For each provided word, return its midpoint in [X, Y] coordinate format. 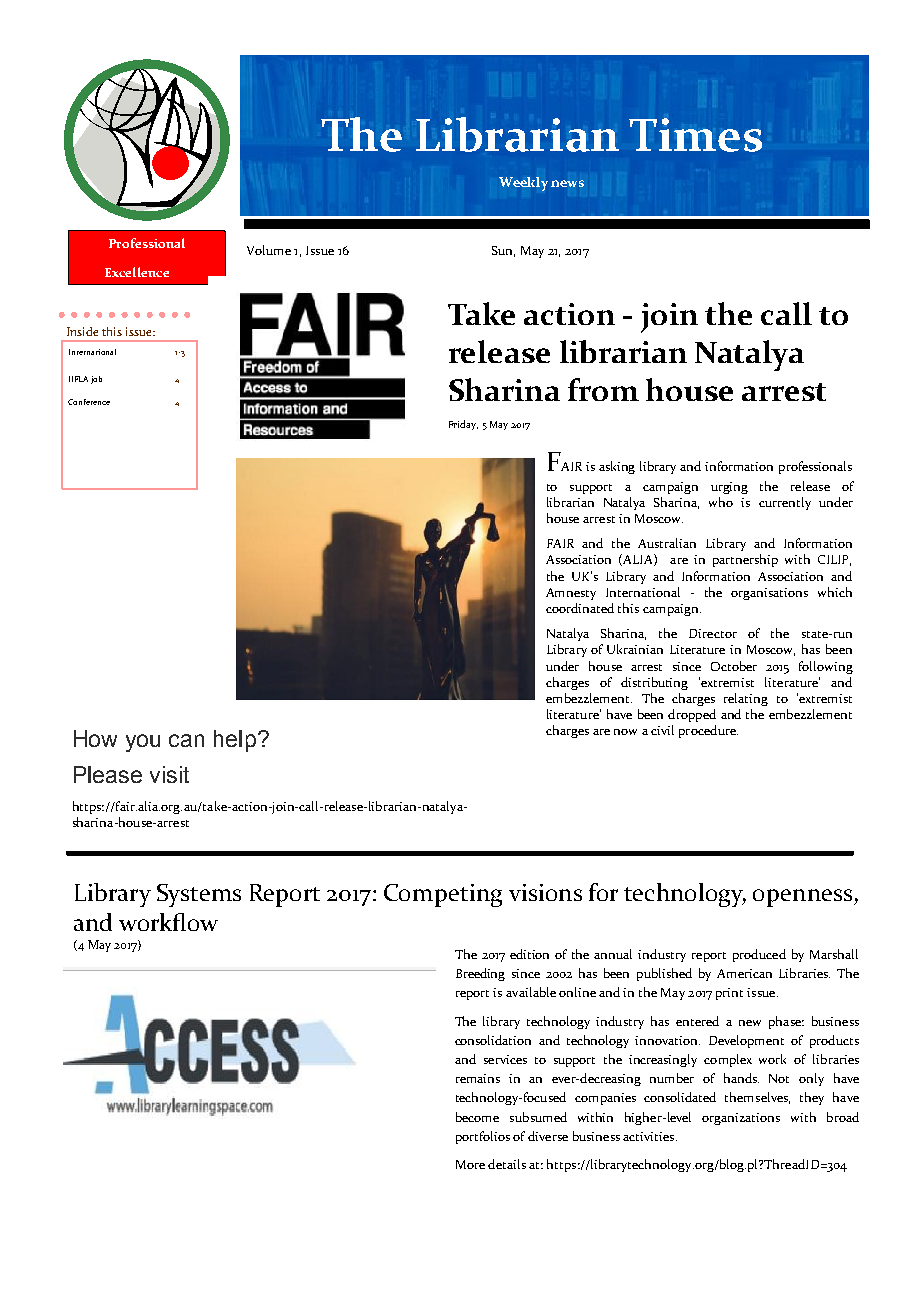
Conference [89, 402]
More [470, 1164]
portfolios [483, 1137]
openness [804, 898]
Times [695, 135]
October [734, 666]
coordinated [580, 608]
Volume [269, 250]
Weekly [523, 184]
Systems [199, 895]
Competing [443, 895]
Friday [463, 425]
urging [729, 488]
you [143, 743]
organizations [741, 1119]
